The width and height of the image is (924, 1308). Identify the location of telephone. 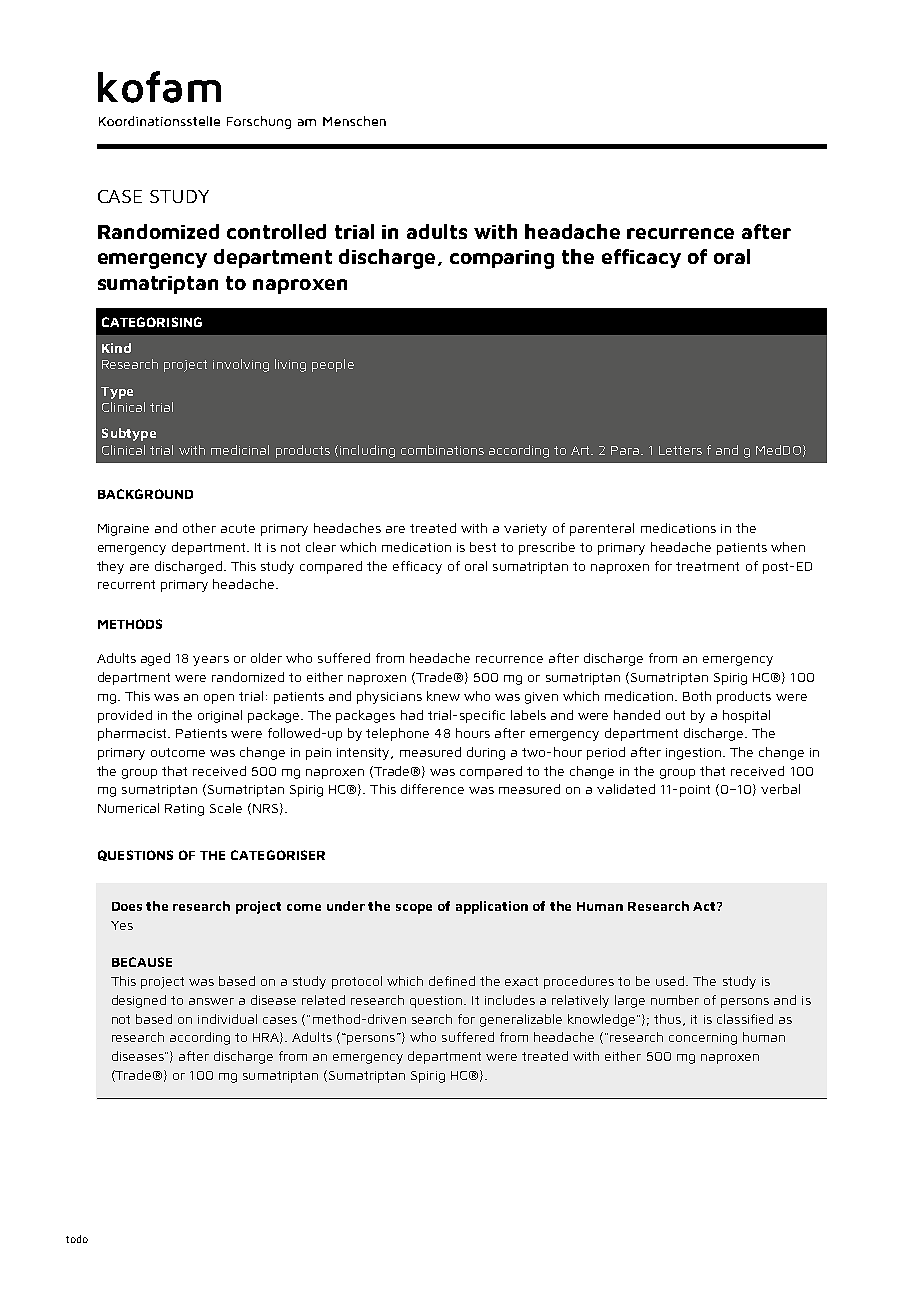
(397, 734).
